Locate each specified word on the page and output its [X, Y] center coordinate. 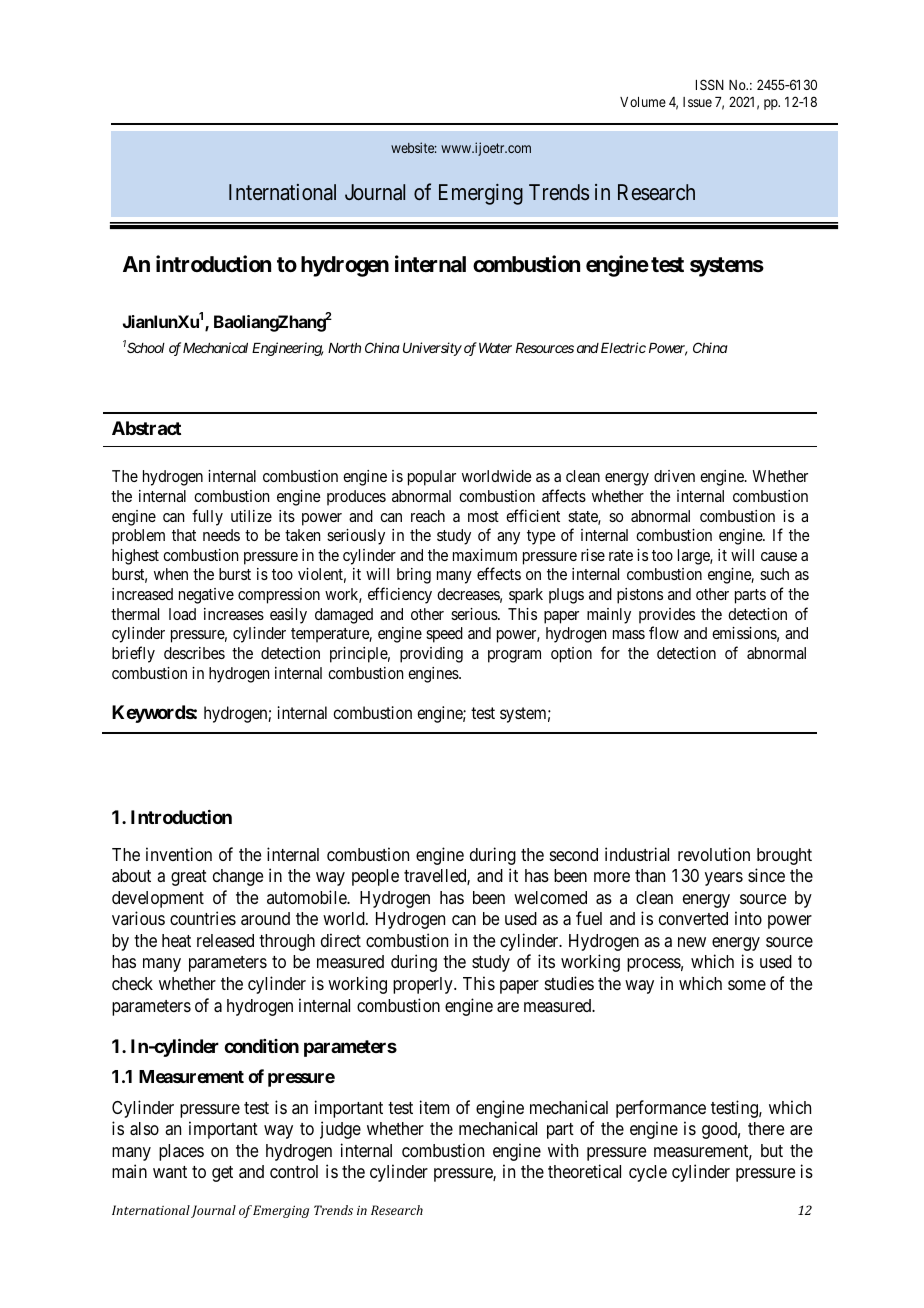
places [181, 1152]
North [344, 348]
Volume [643, 102]
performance [661, 1109]
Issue [697, 102]
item [434, 1107]
